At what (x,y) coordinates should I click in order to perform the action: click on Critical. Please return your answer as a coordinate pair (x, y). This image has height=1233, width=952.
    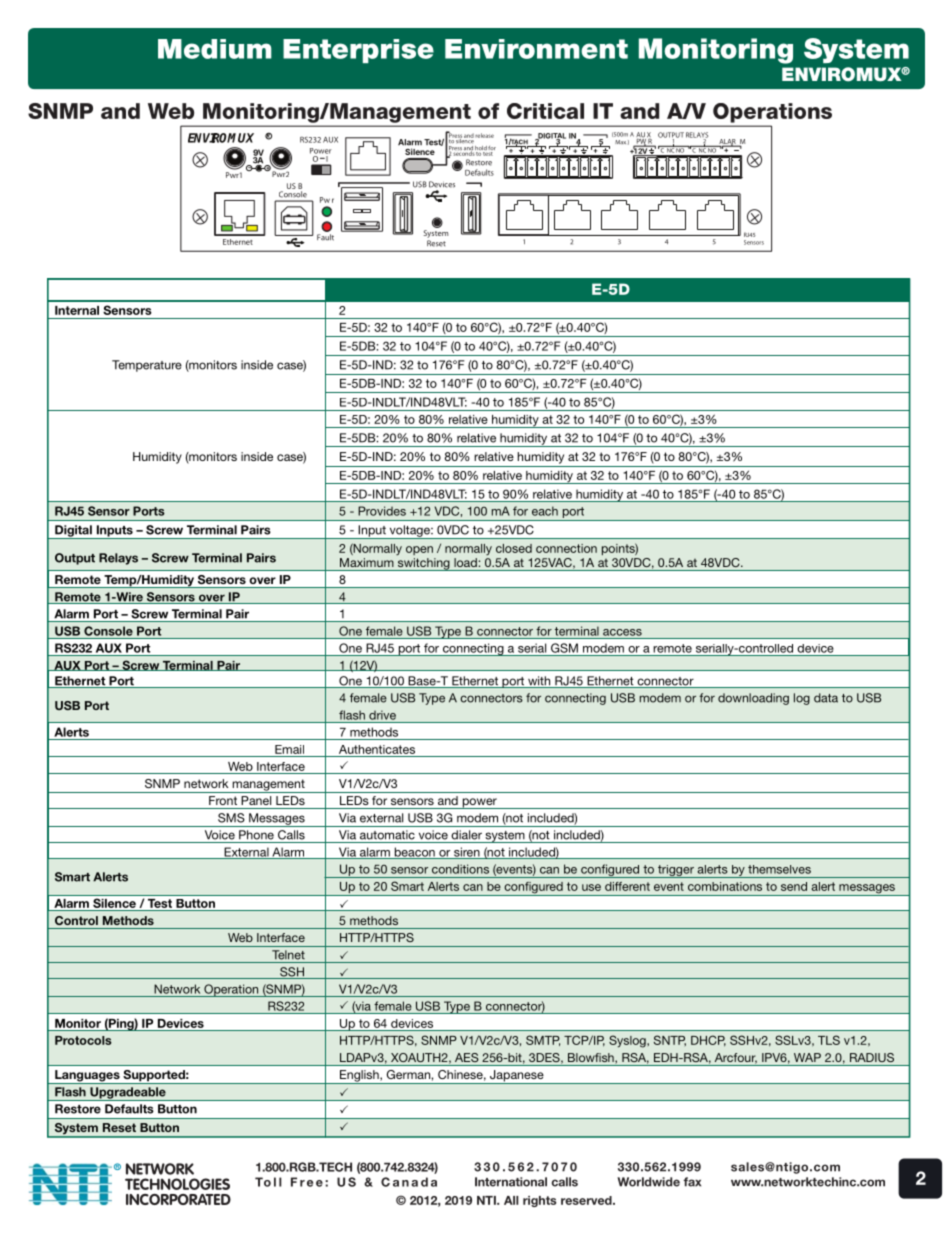
    Looking at the image, I should click on (545, 111).
